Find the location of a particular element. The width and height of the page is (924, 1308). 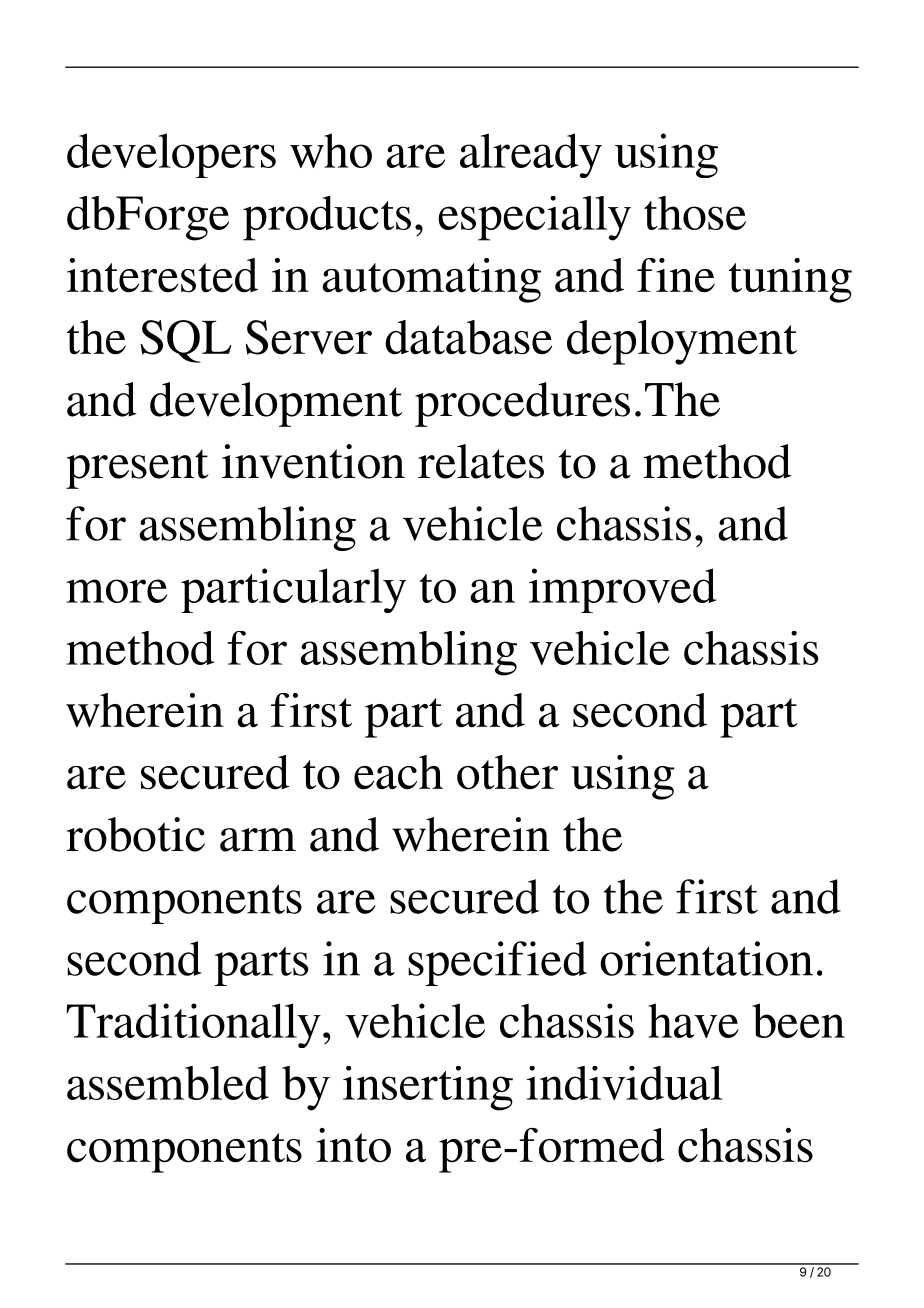

other is located at coordinates (507, 772).
